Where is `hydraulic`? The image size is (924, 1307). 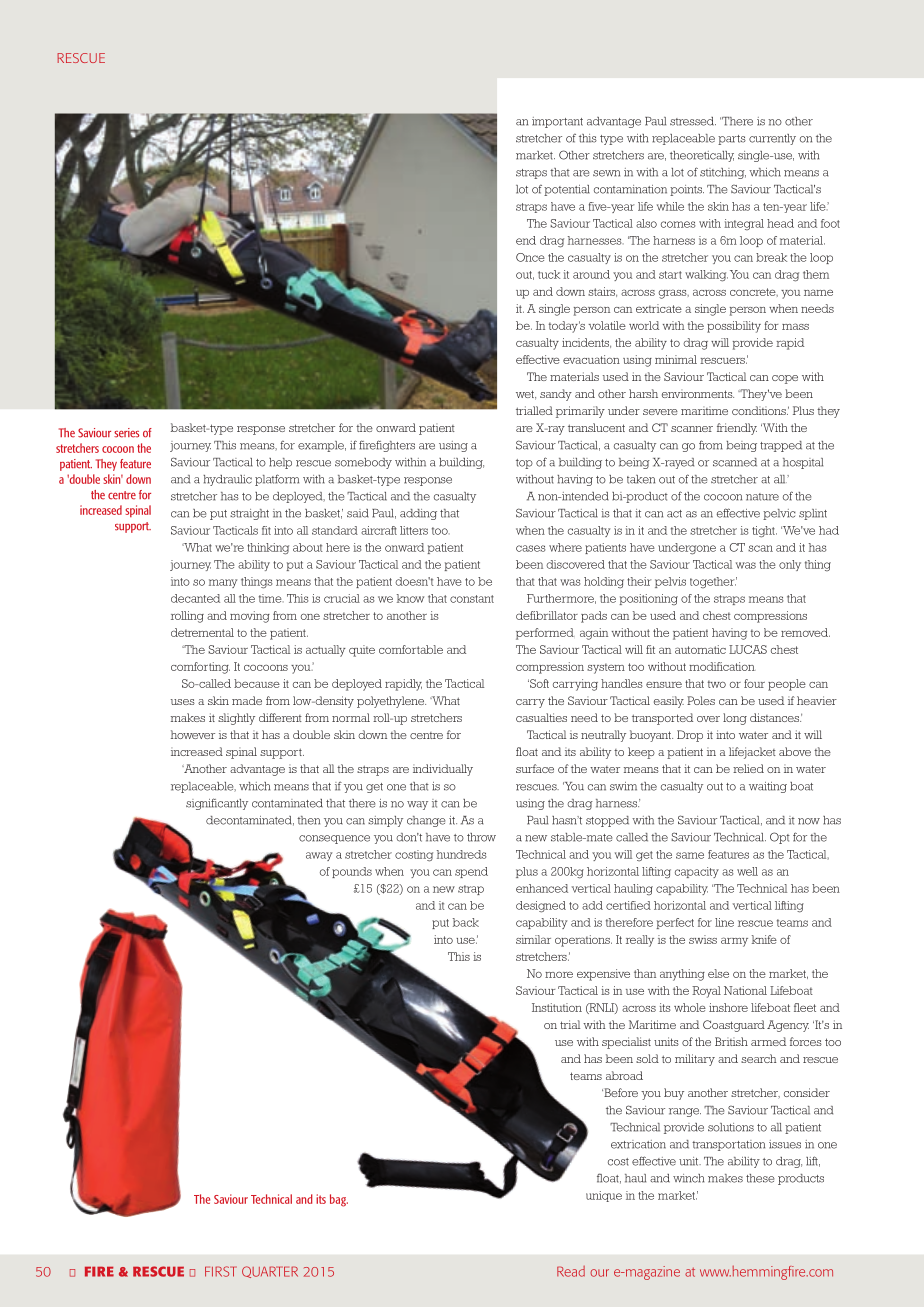 hydraulic is located at coordinates (227, 480).
